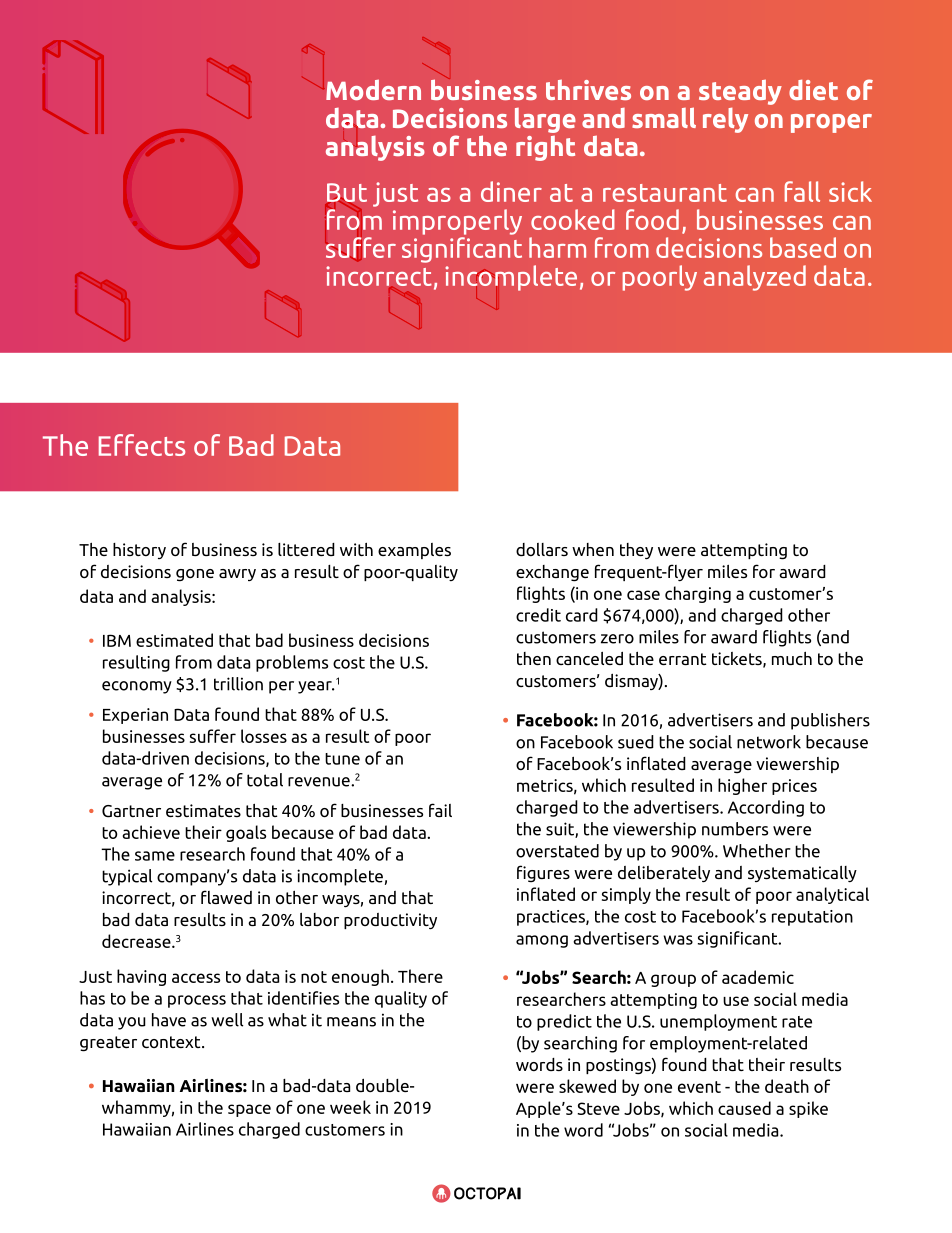  I want to click on Modern, so click(373, 89).
